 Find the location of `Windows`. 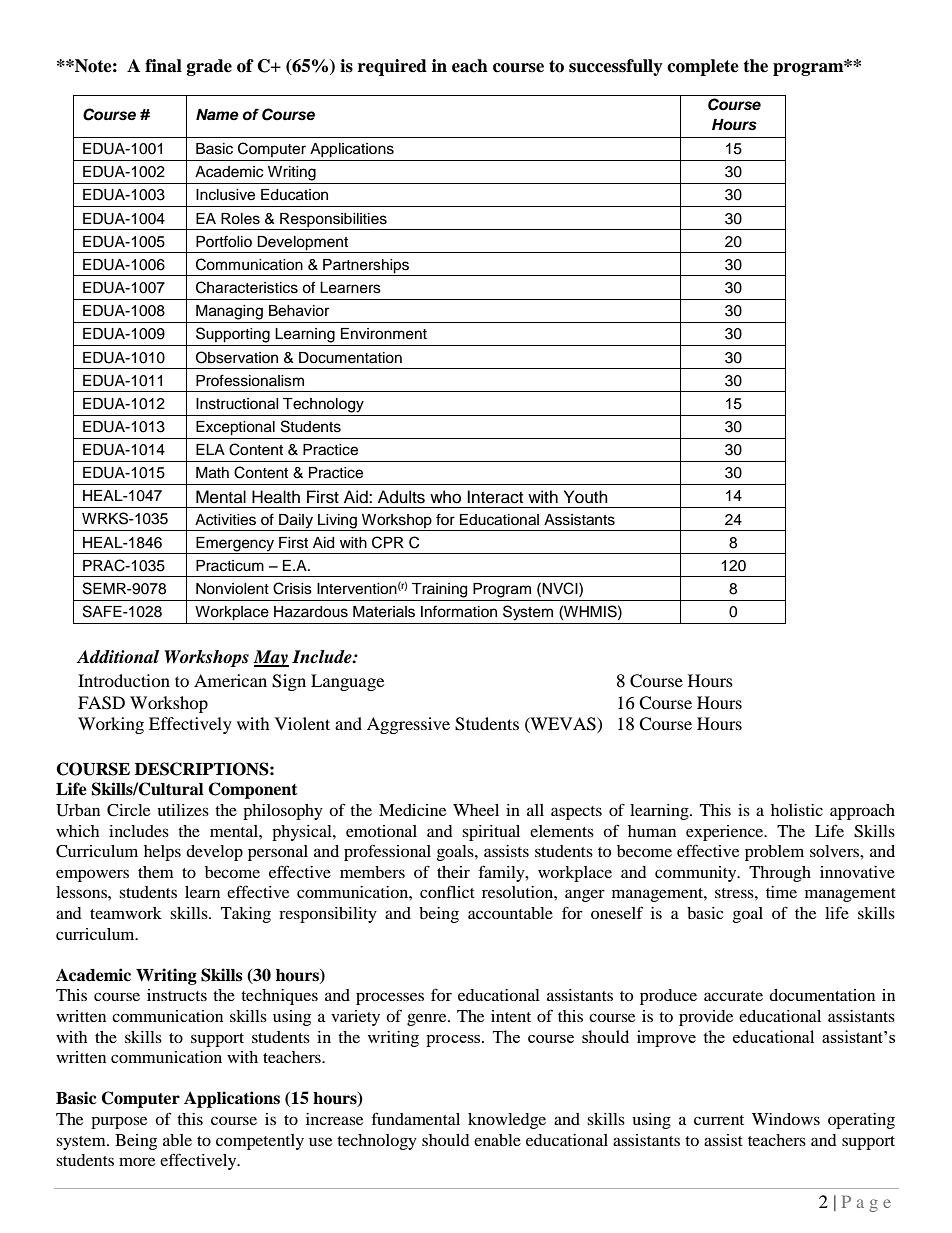

Windows is located at coordinates (786, 1119).
